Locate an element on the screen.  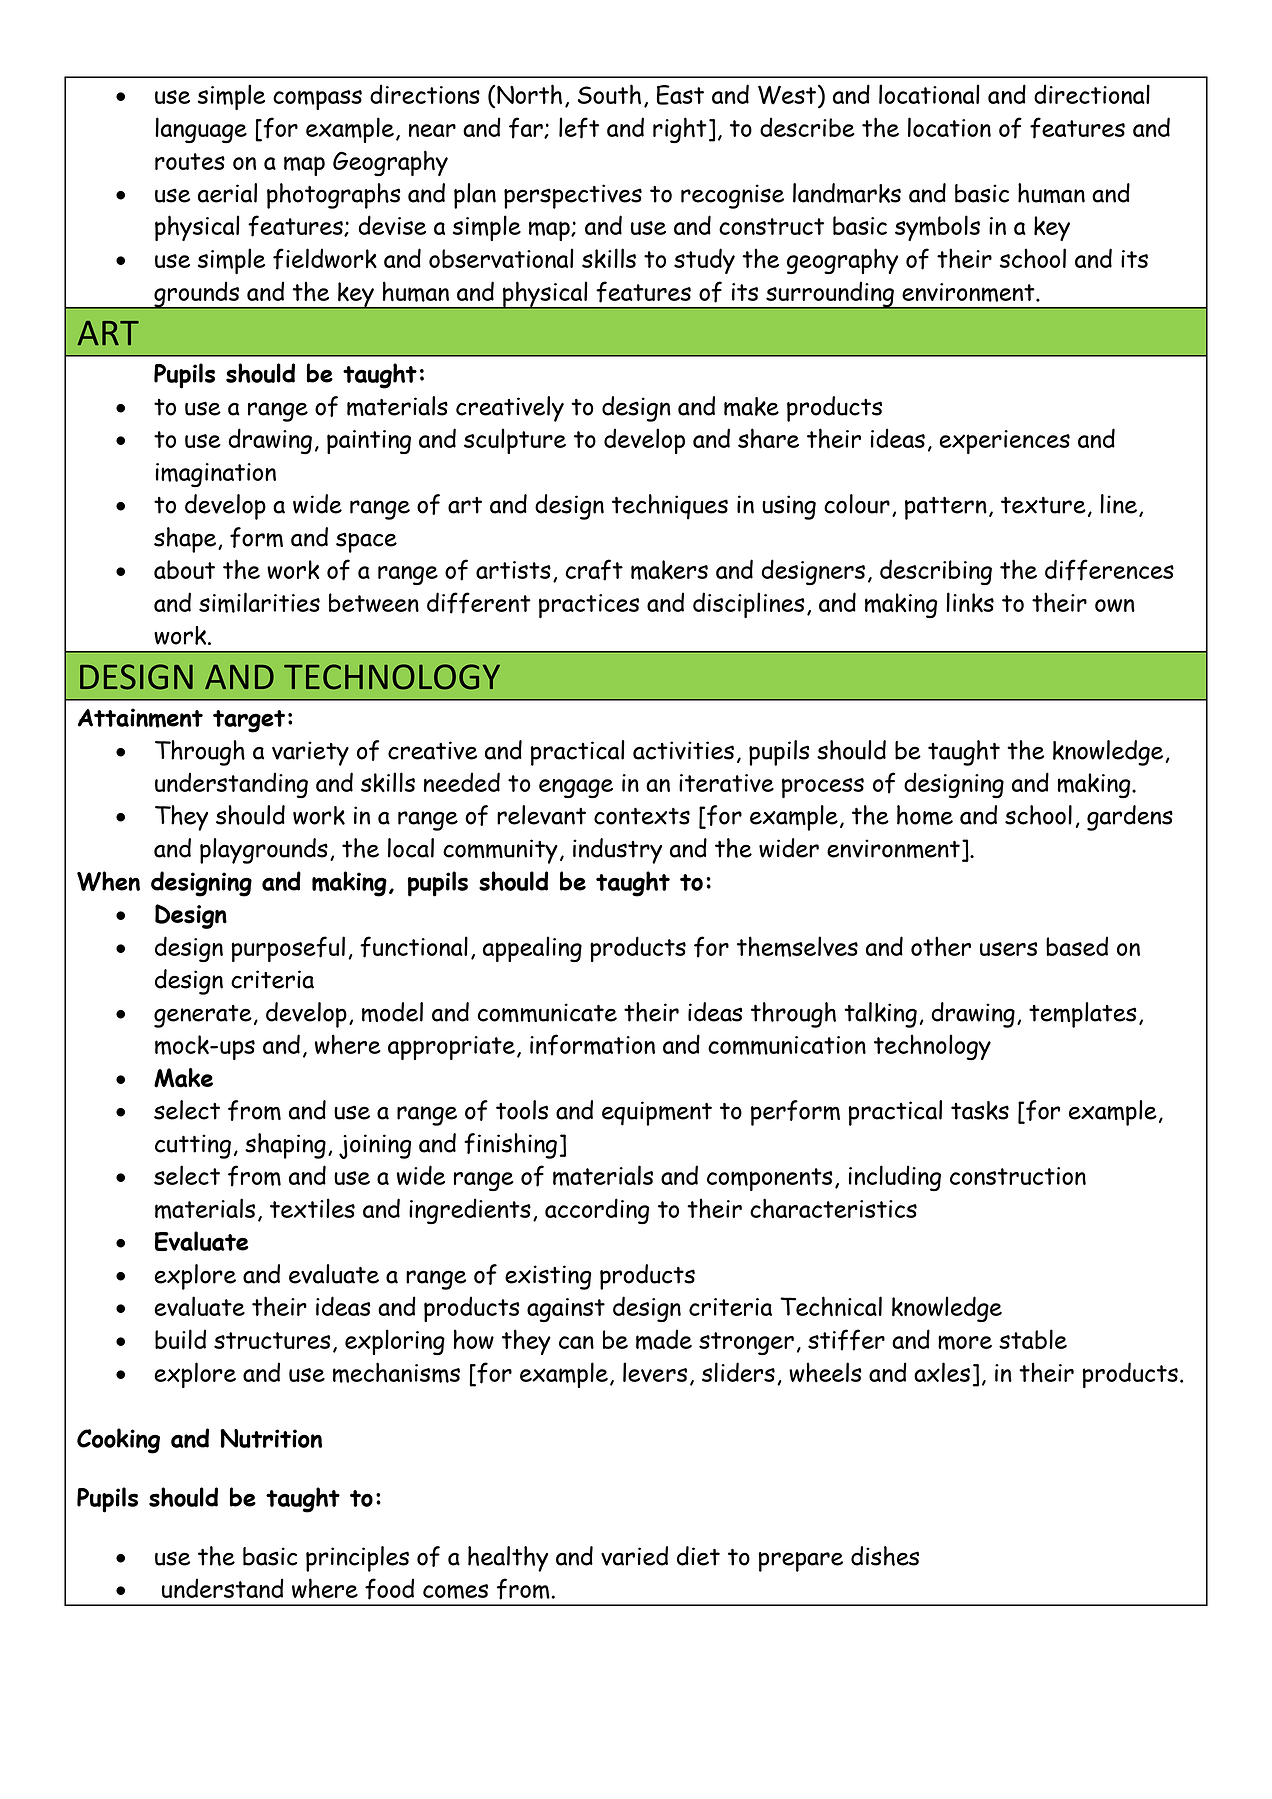
equipment is located at coordinates (657, 1113).
